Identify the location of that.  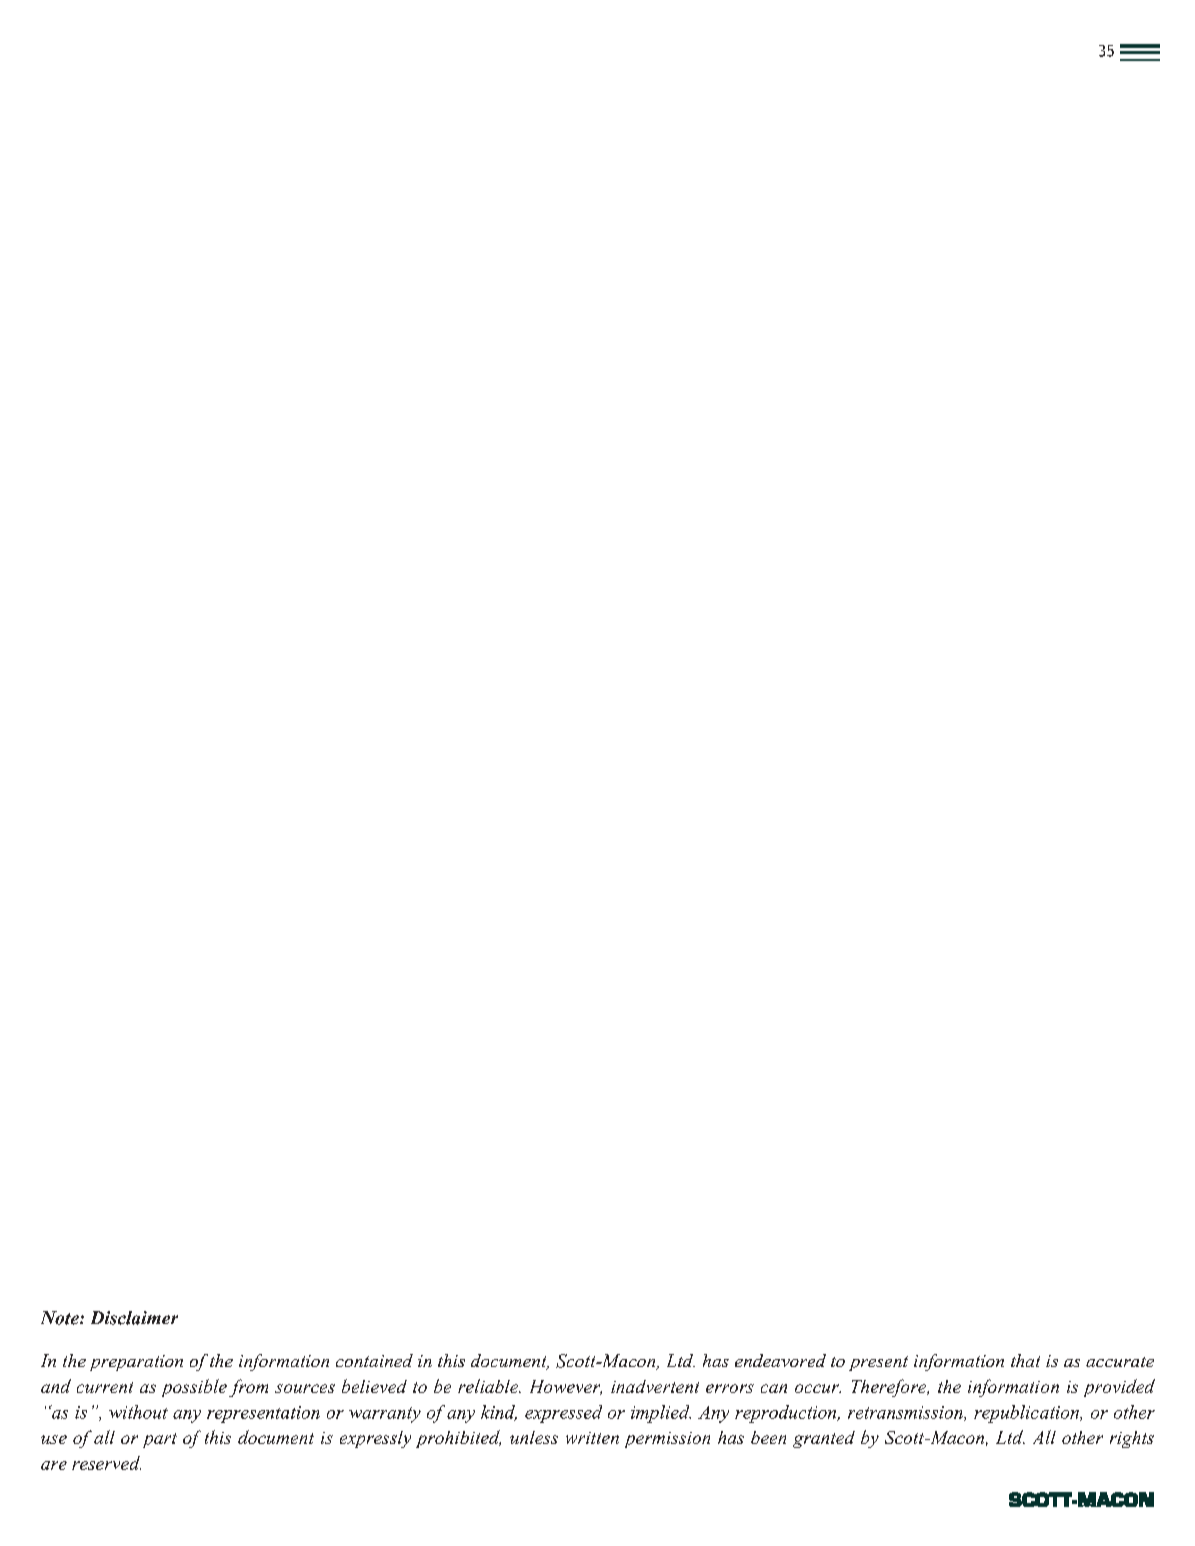
(1025, 1360).
